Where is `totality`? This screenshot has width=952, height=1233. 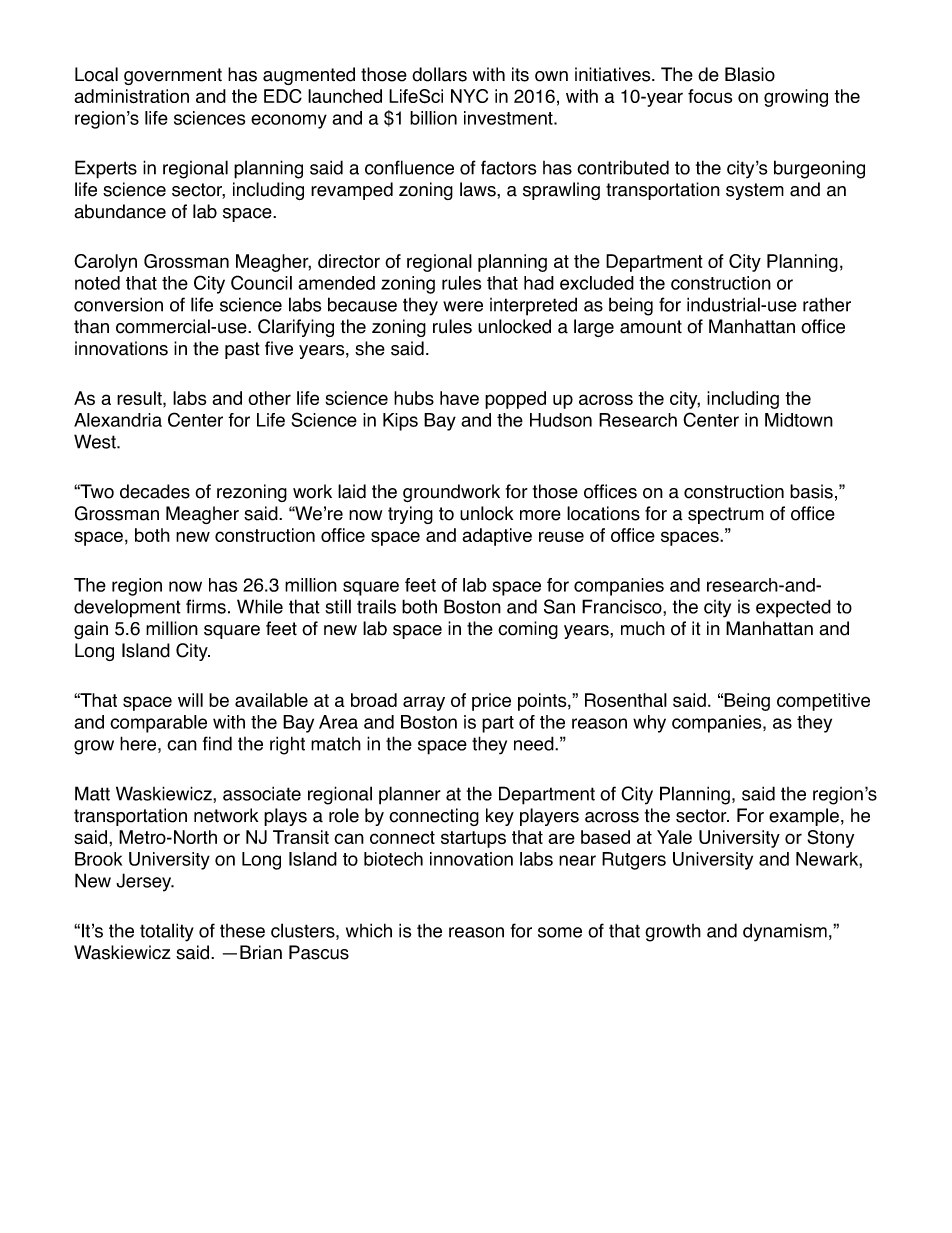 totality is located at coordinates (167, 932).
